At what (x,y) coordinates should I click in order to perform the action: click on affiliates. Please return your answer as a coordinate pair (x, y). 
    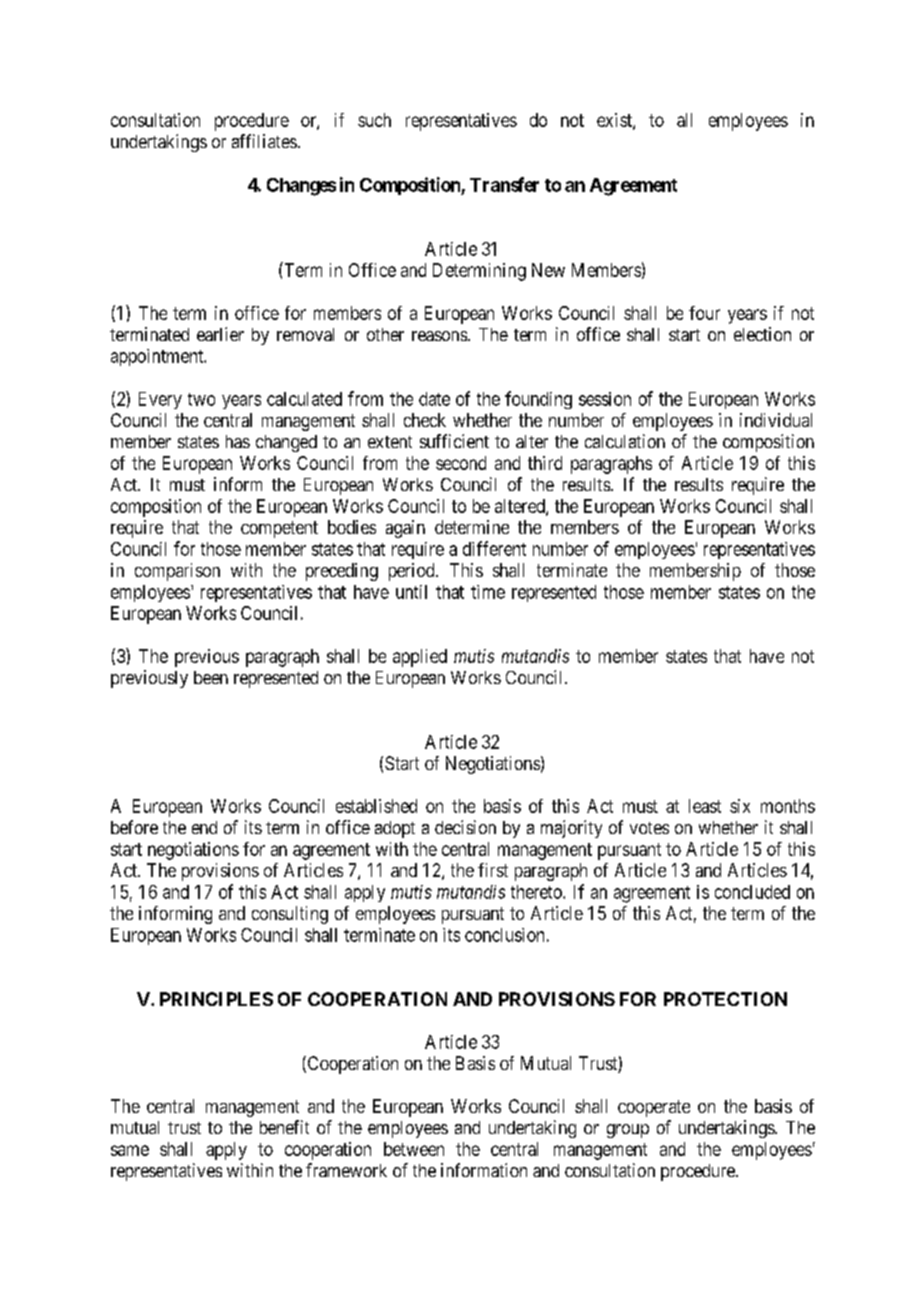
    Looking at the image, I should click on (264, 141).
